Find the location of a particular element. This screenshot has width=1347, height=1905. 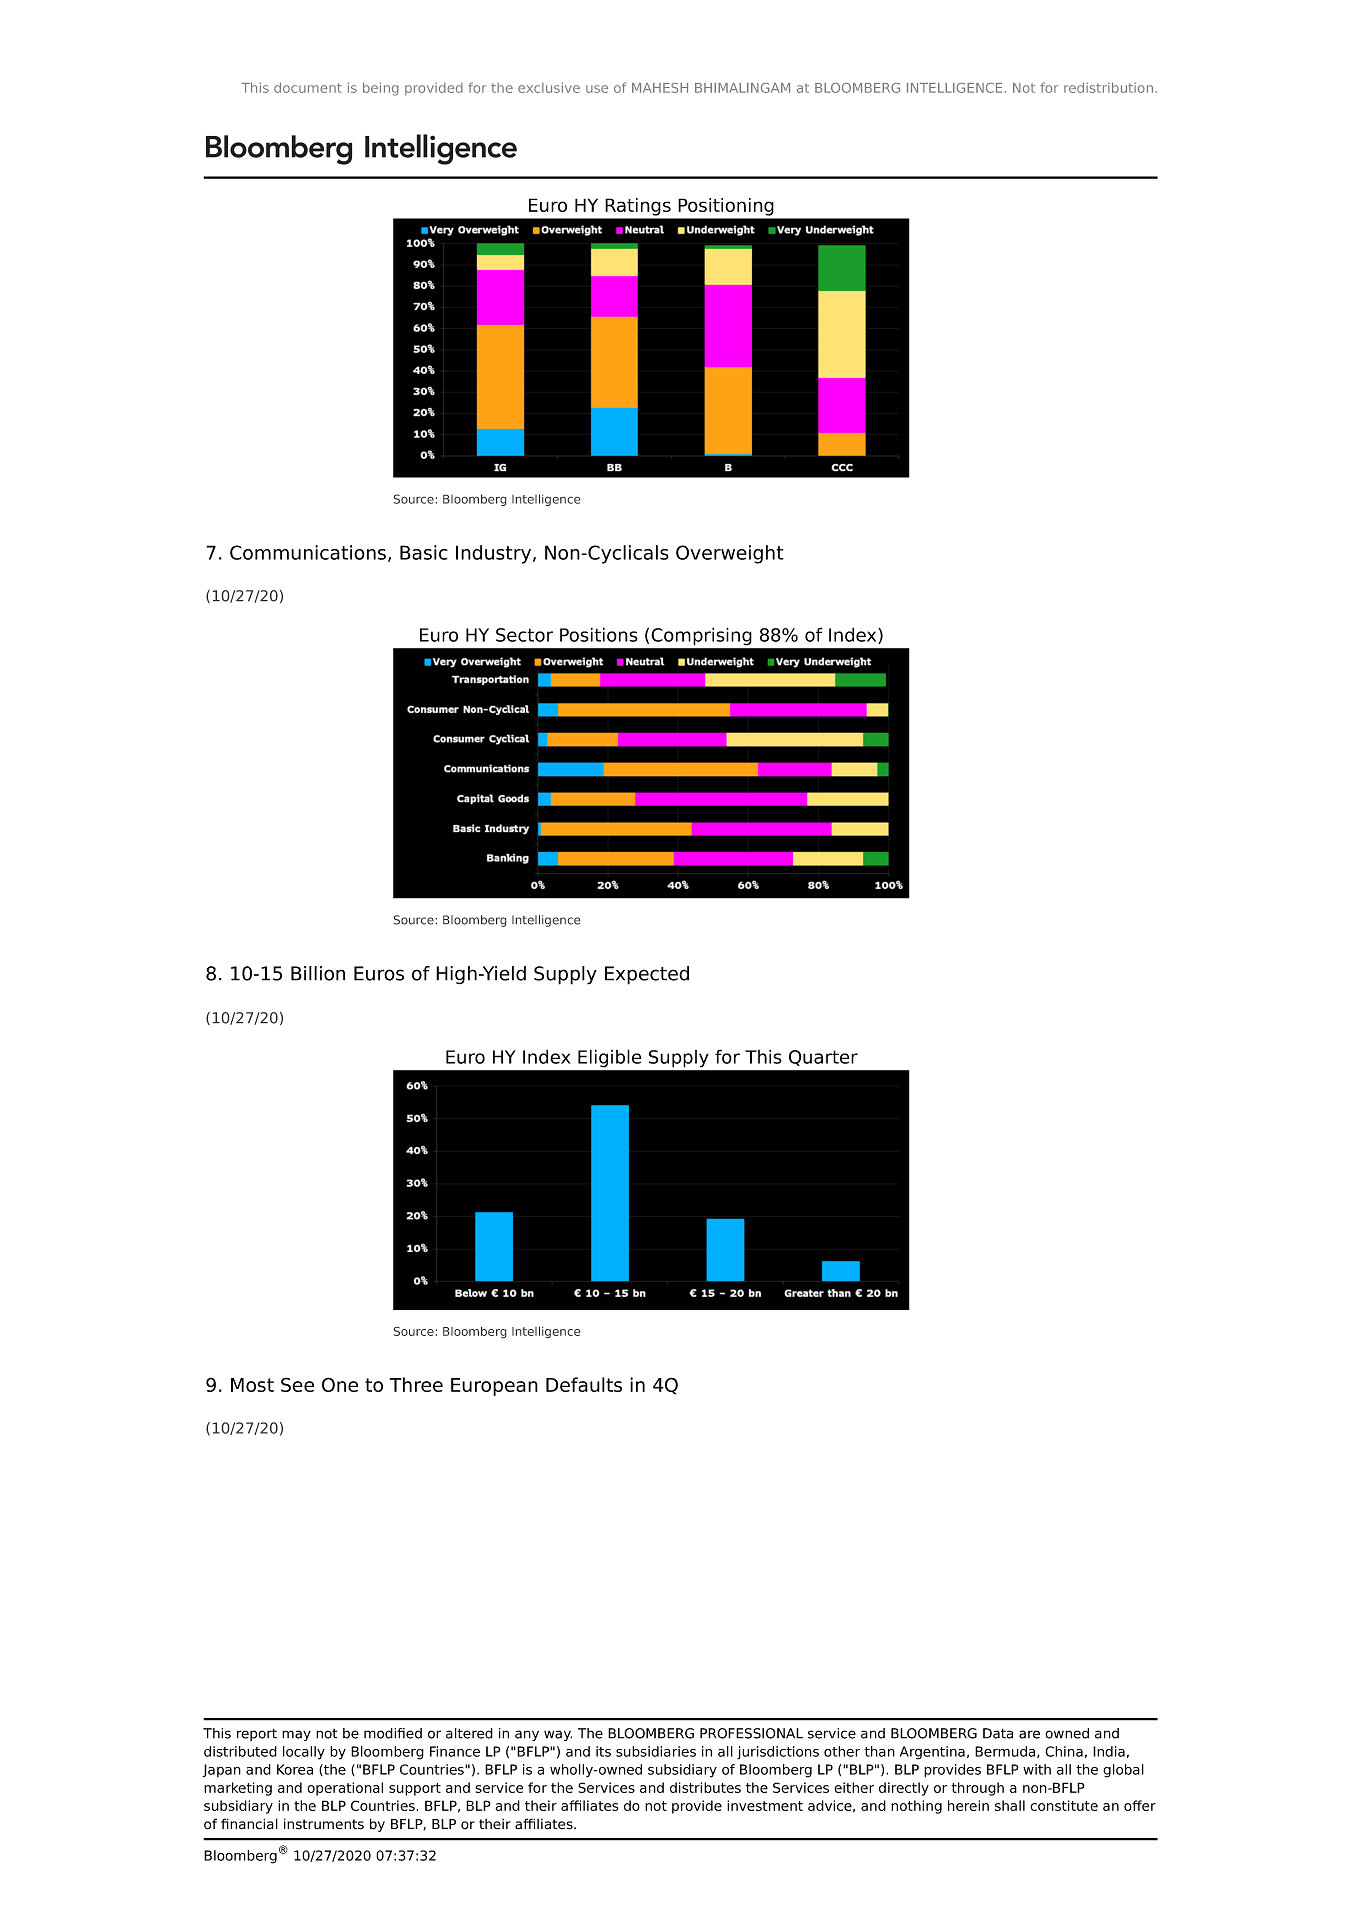

MAHESH is located at coordinates (660, 88).
